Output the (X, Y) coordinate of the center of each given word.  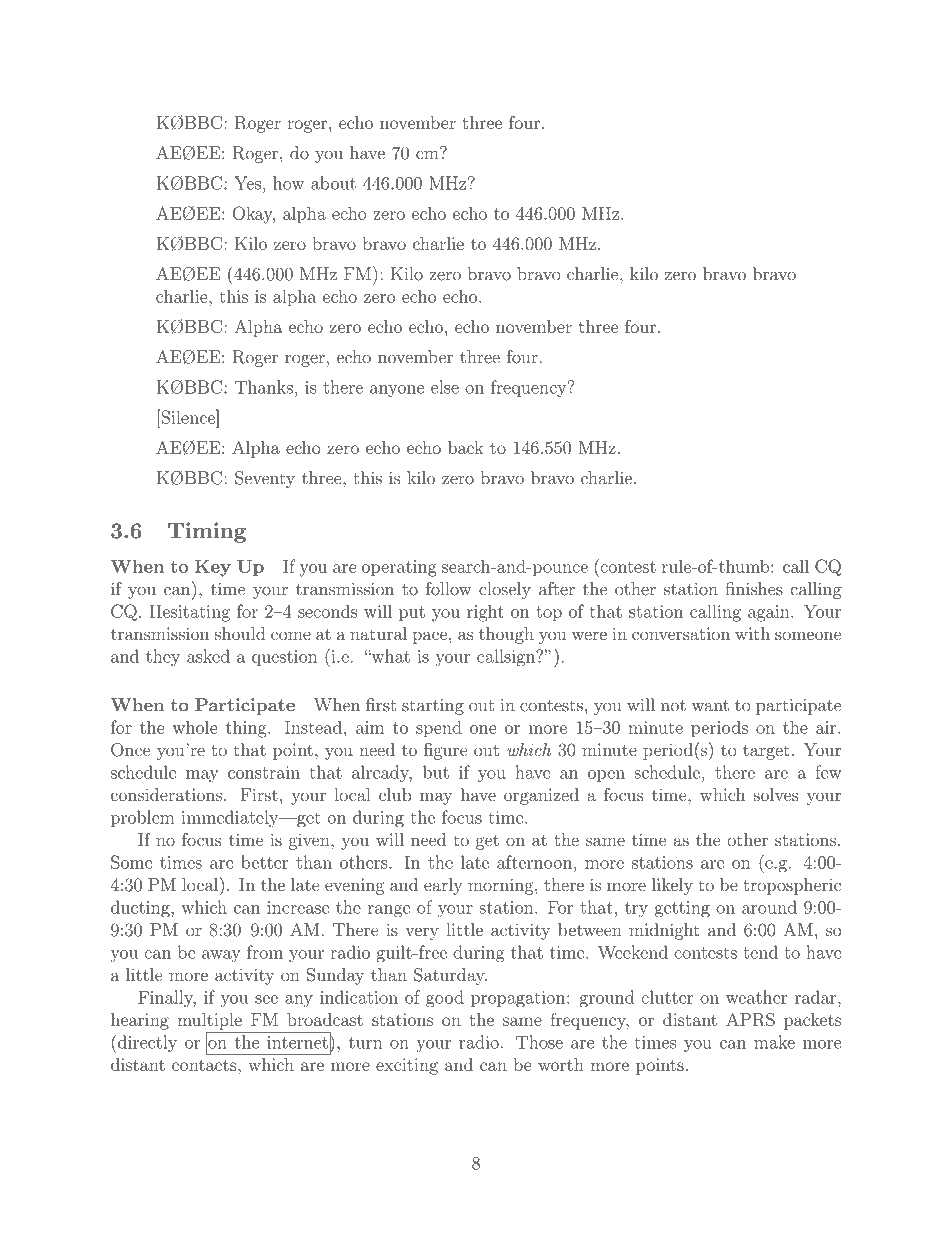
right (485, 613)
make (774, 1042)
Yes (247, 183)
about (333, 183)
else (445, 387)
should (240, 633)
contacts (205, 1065)
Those (539, 1042)
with (752, 633)
